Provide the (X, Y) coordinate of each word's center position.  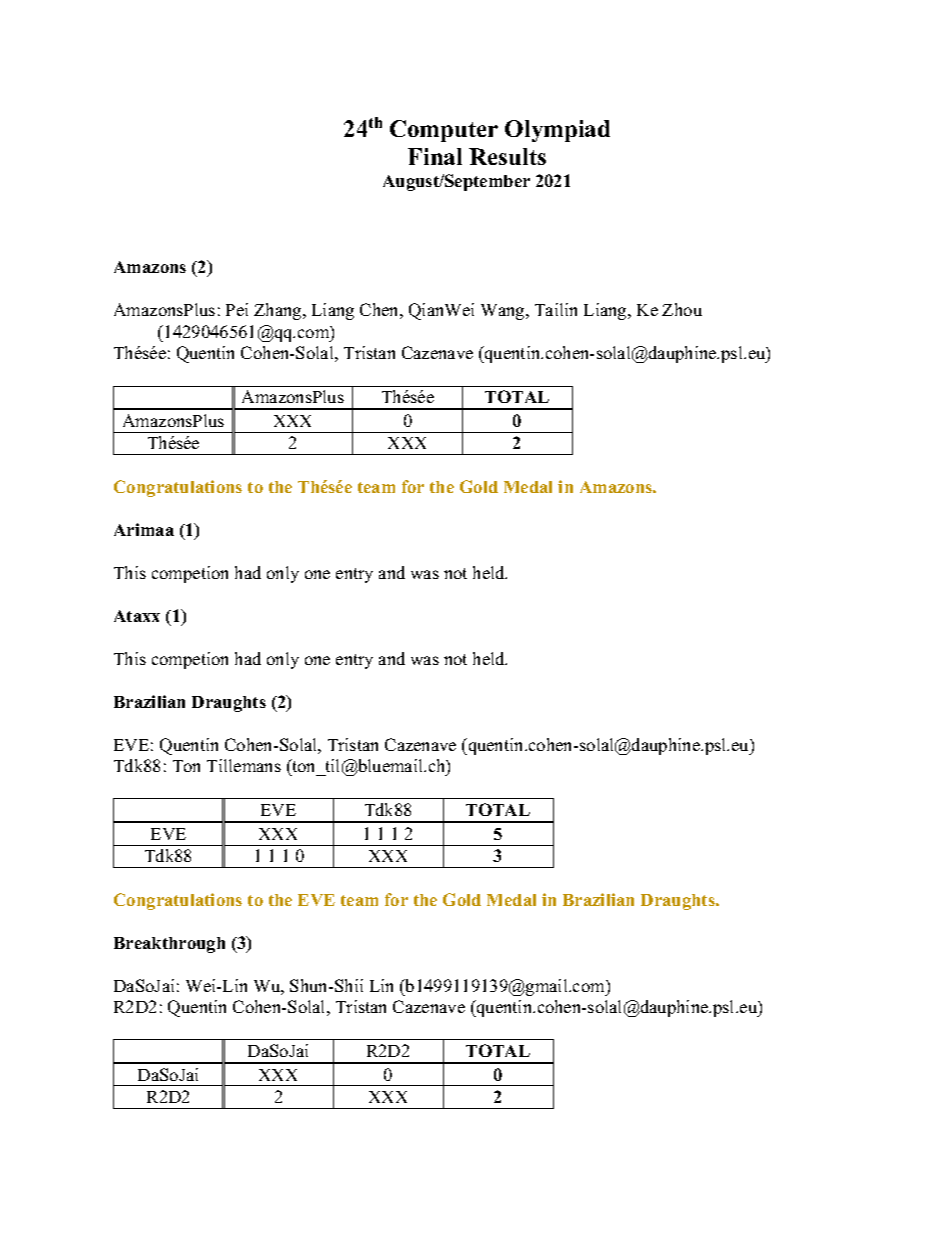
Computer (444, 131)
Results (507, 156)
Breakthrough (169, 945)
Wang (504, 312)
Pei (237, 309)
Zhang (279, 311)
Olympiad (557, 131)
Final (435, 156)
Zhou (682, 309)
